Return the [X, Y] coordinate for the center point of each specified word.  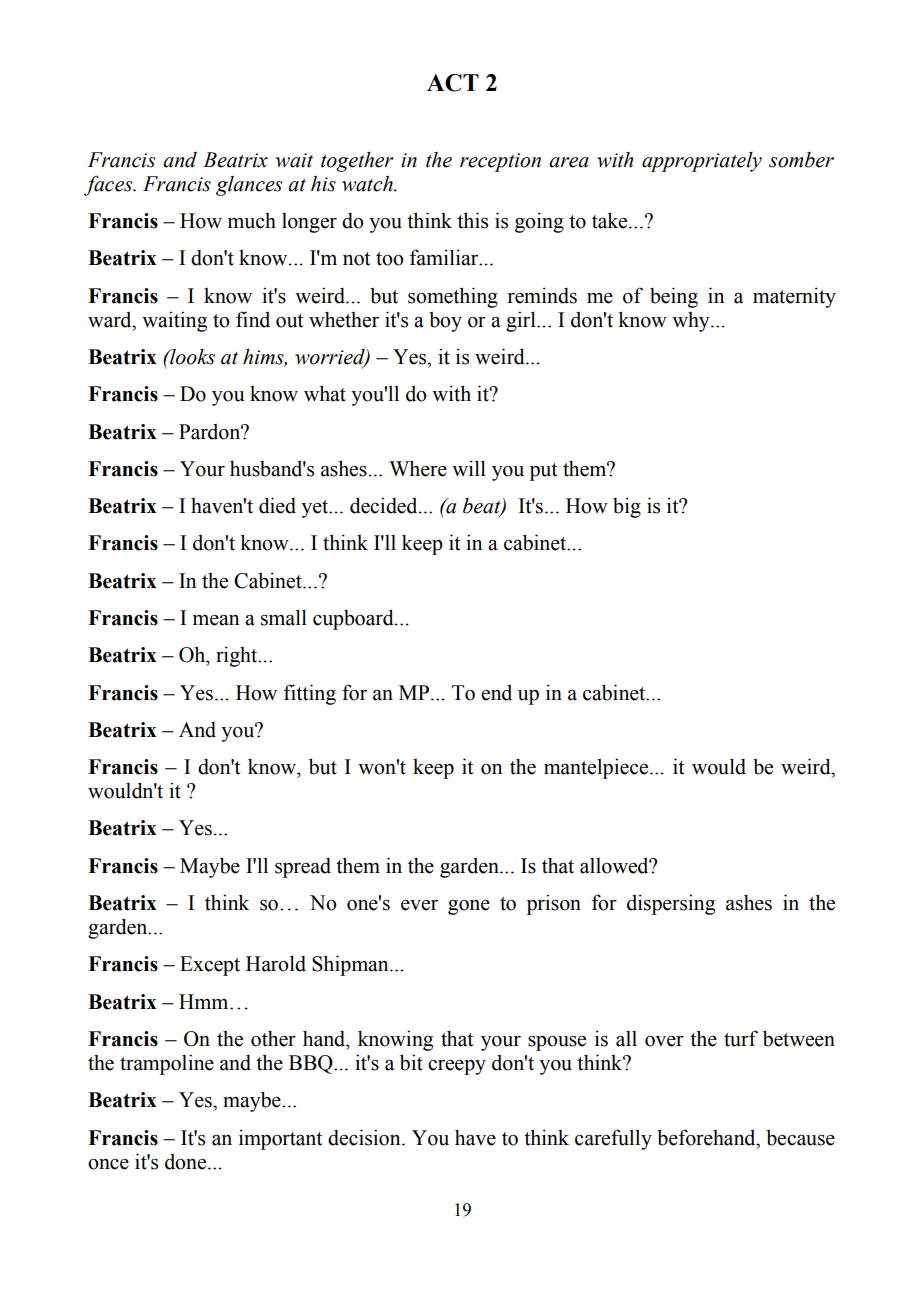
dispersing [671, 904]
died [277, 505]
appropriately [702, 162]
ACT [453, 83]
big [627, 507]
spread [303, 868]
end [496, 692]
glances [249, 186]
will [469, 468]
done [187, 1161]
